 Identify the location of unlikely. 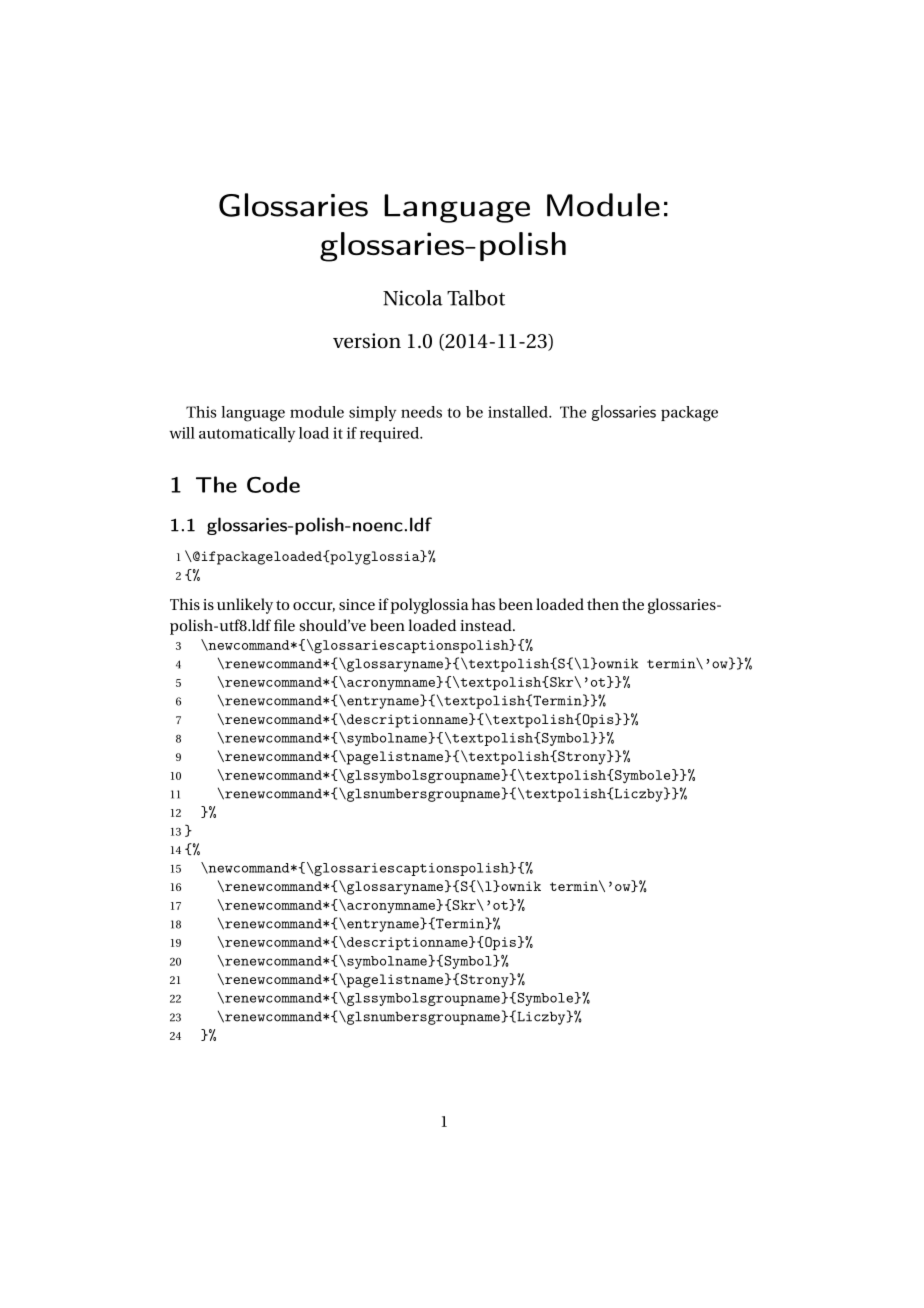
(245, 606).
